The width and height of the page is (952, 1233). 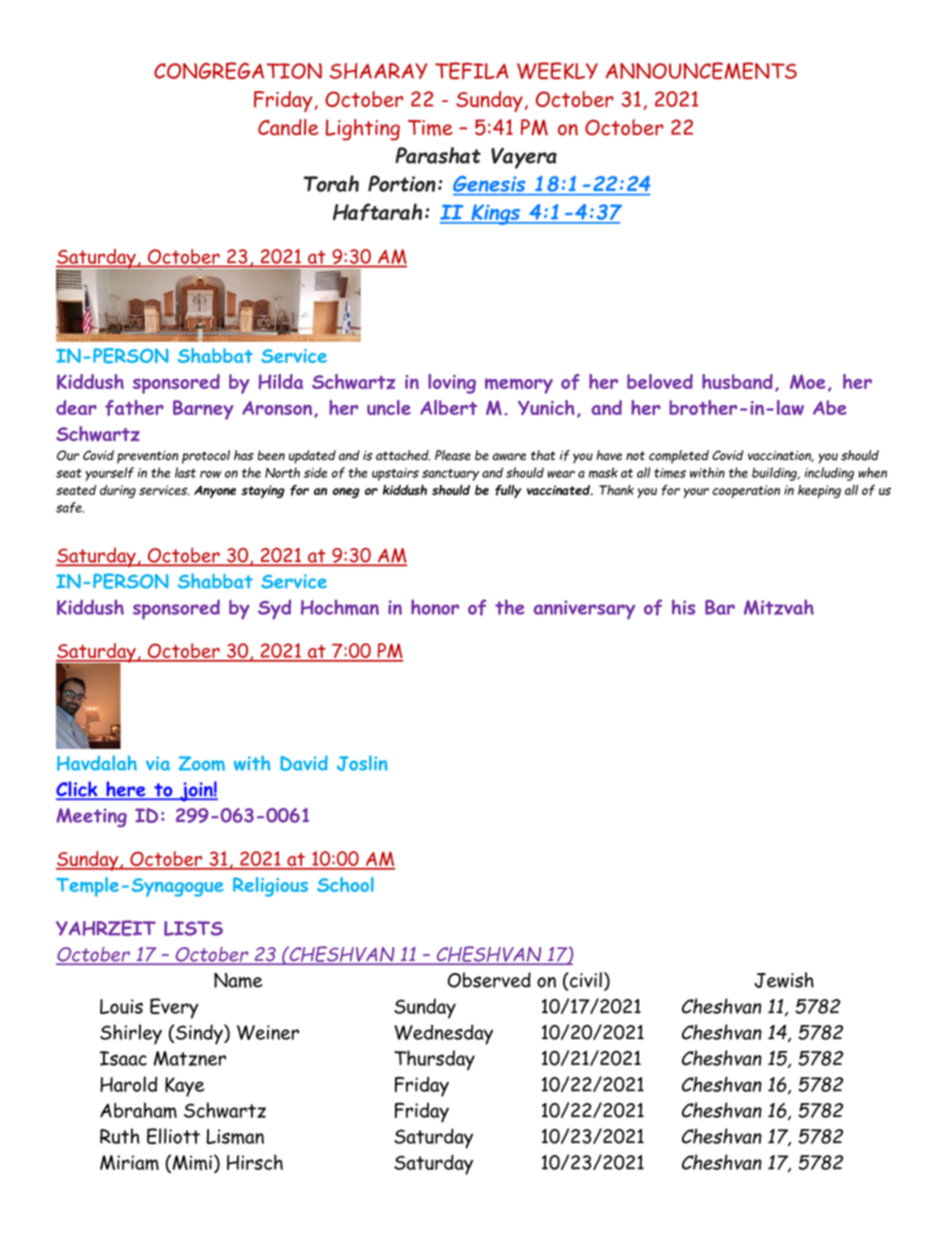 What do you see at coordinates (438, 155) in the page?
I see `Parashat` at bounding box center [438, 155].
